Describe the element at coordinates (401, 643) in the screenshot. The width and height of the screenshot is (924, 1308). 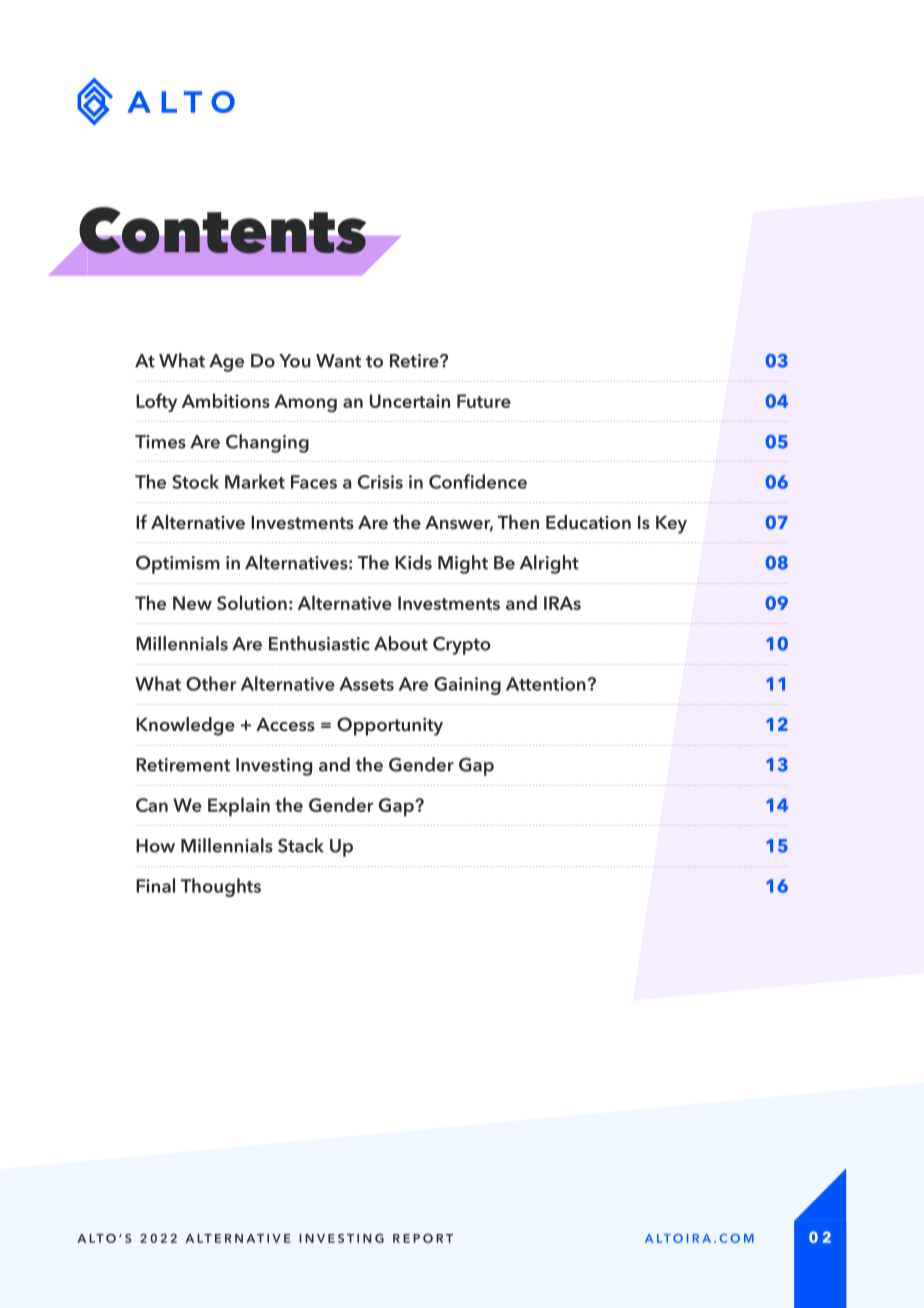
I see `About` at that location.
